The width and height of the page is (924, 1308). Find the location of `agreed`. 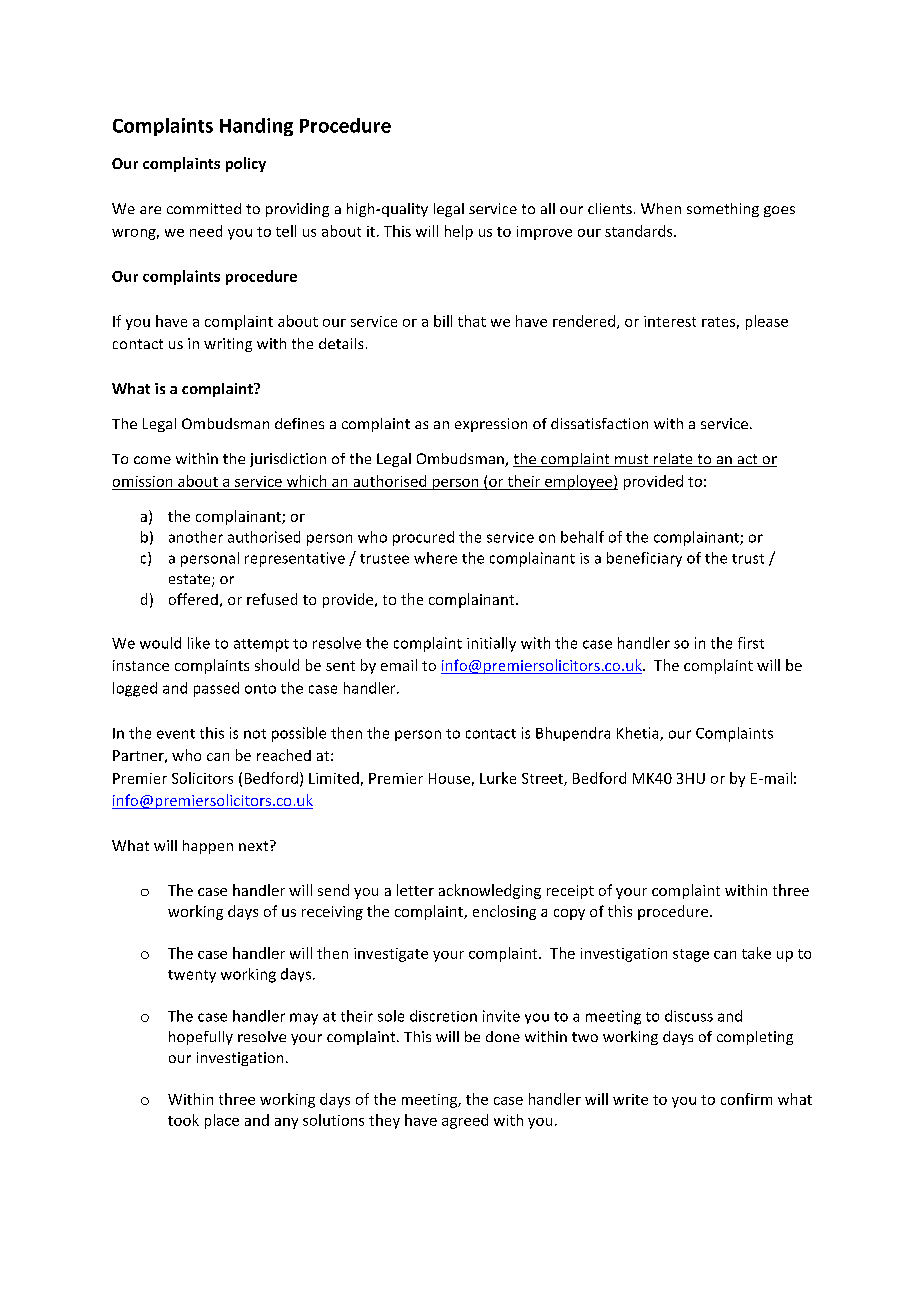

agreed is located at coordinates (465, 1121).
